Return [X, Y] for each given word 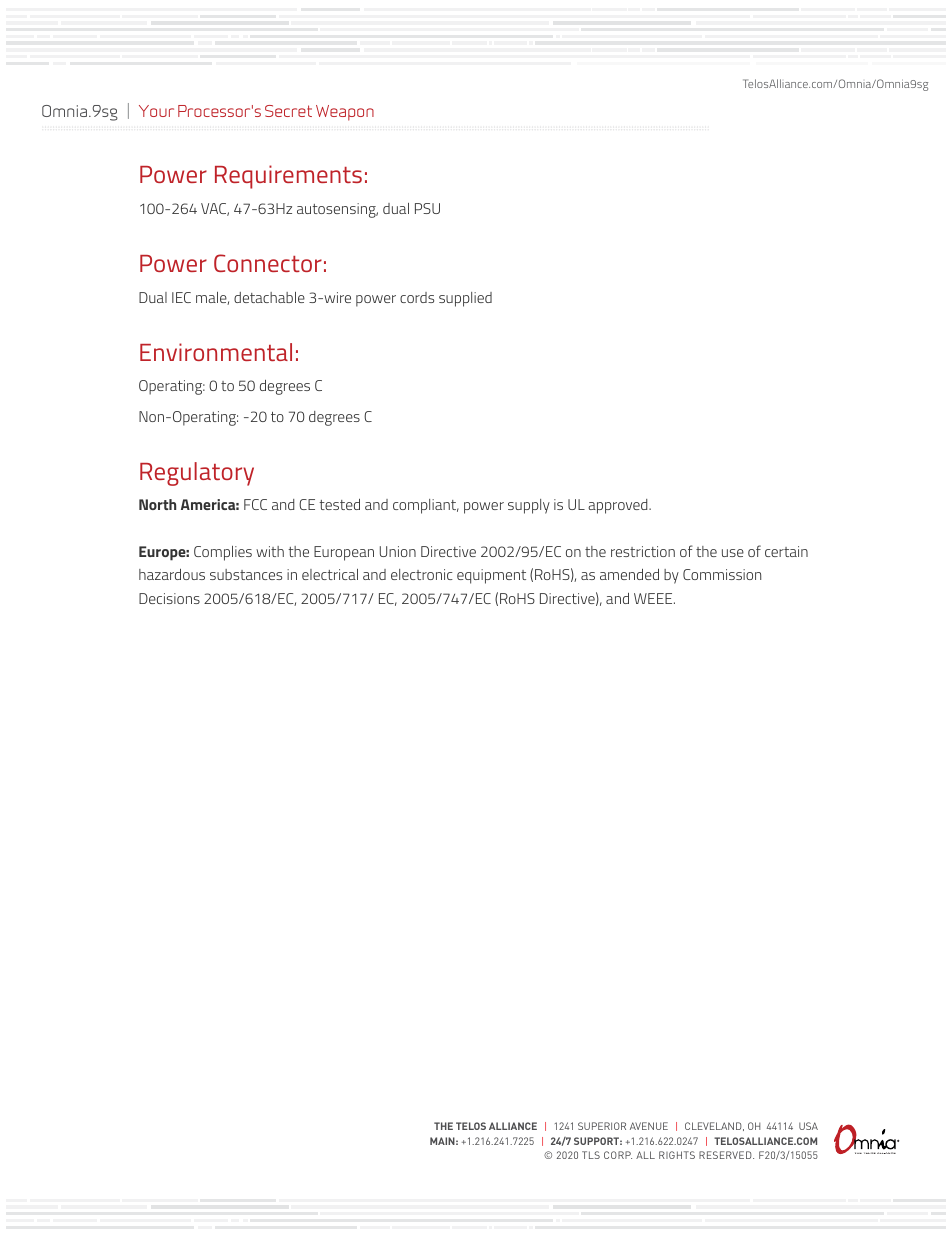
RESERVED [726, 1155]
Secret [288, 111]
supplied [465, 299]
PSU [427, 208]
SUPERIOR [602, 1126]
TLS [591, 1155]
